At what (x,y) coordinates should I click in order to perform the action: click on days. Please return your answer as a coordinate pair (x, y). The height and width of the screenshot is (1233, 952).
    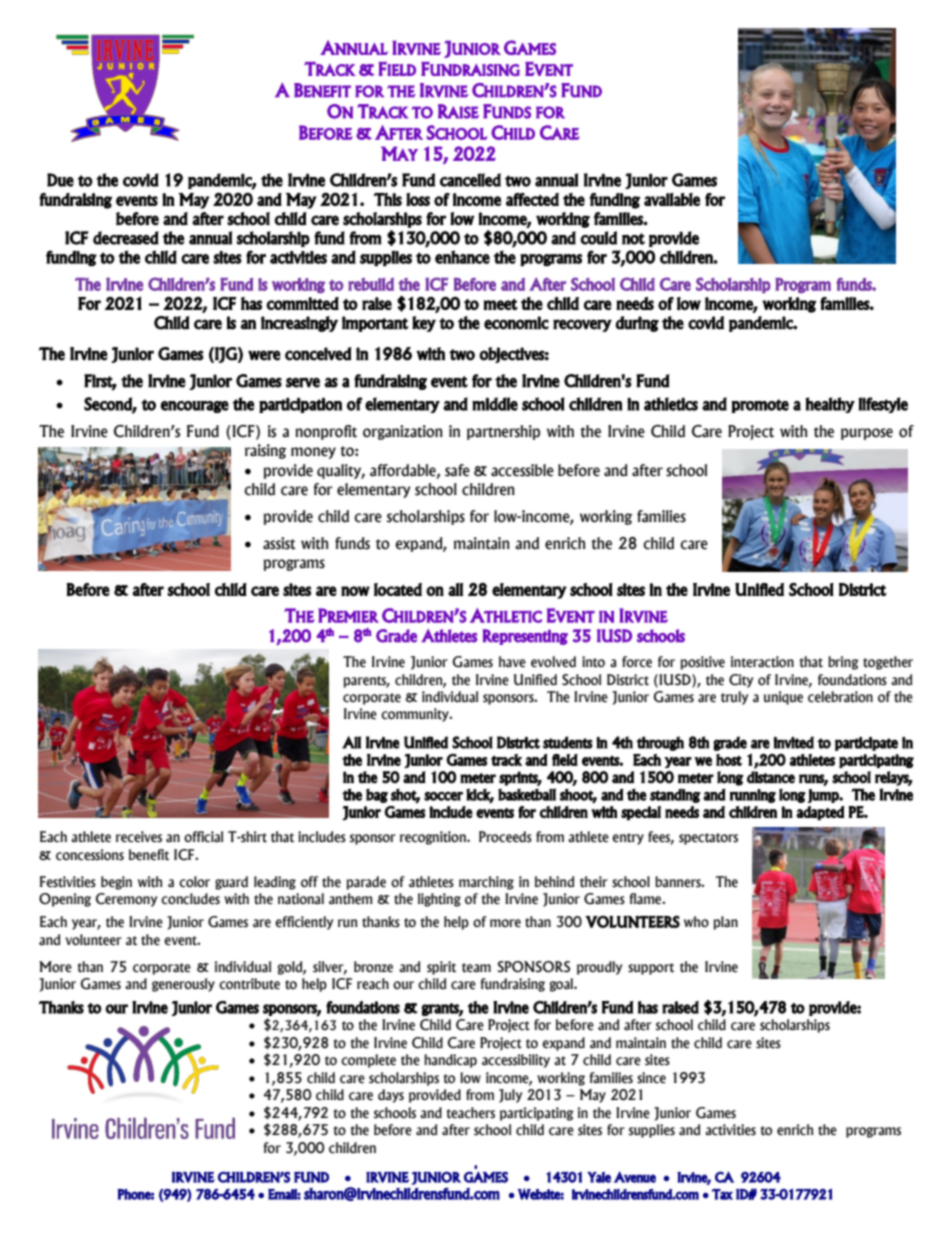
    Looking at the image, I should click on (391, 1096).
